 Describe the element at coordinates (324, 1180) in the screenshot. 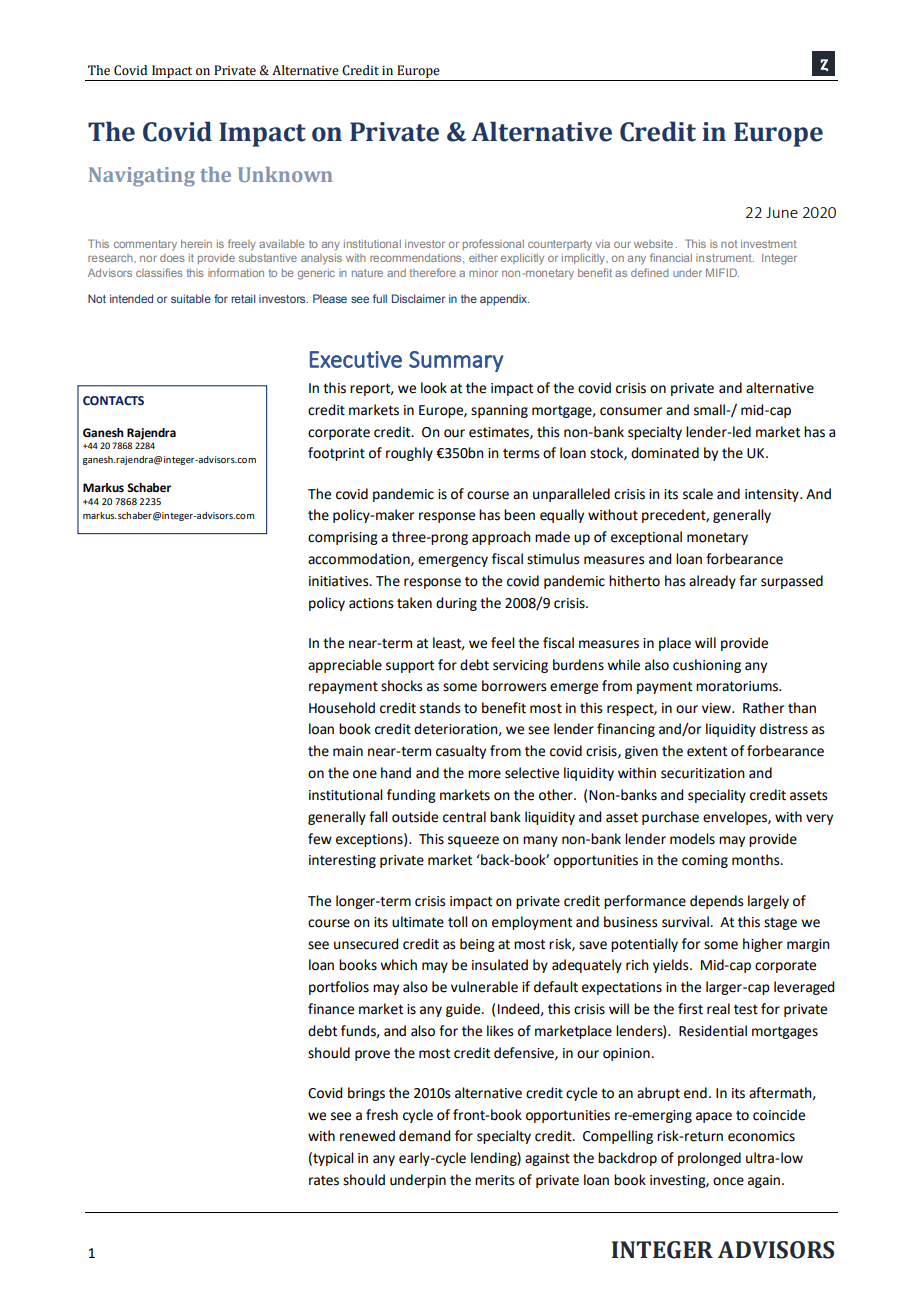

I see `rates` at that location.
